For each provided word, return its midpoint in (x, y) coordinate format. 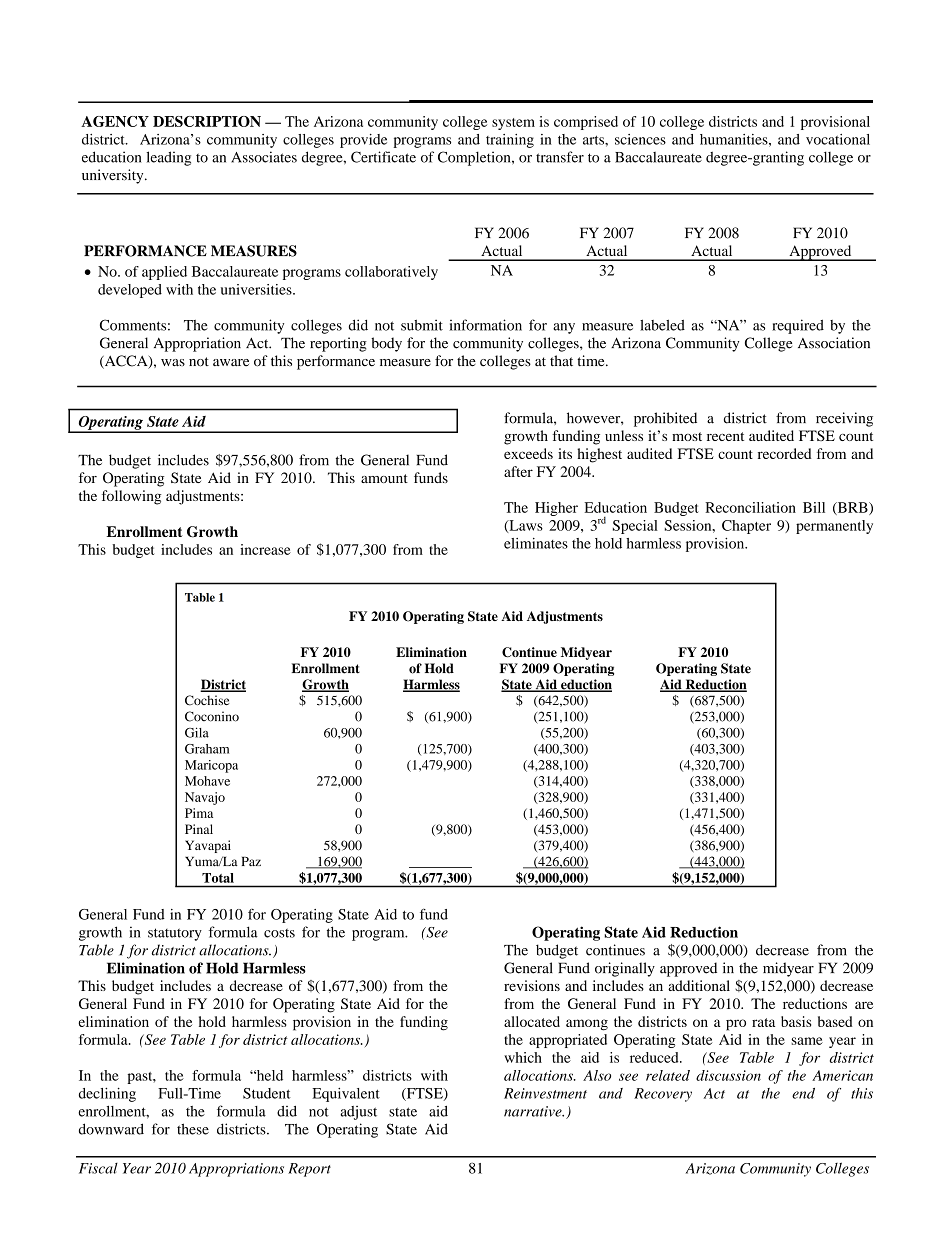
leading (168, 158)
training (510, 141)
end (803, 1093)
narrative (534, 1111)
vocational (838, 139)
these (193, 1129)
